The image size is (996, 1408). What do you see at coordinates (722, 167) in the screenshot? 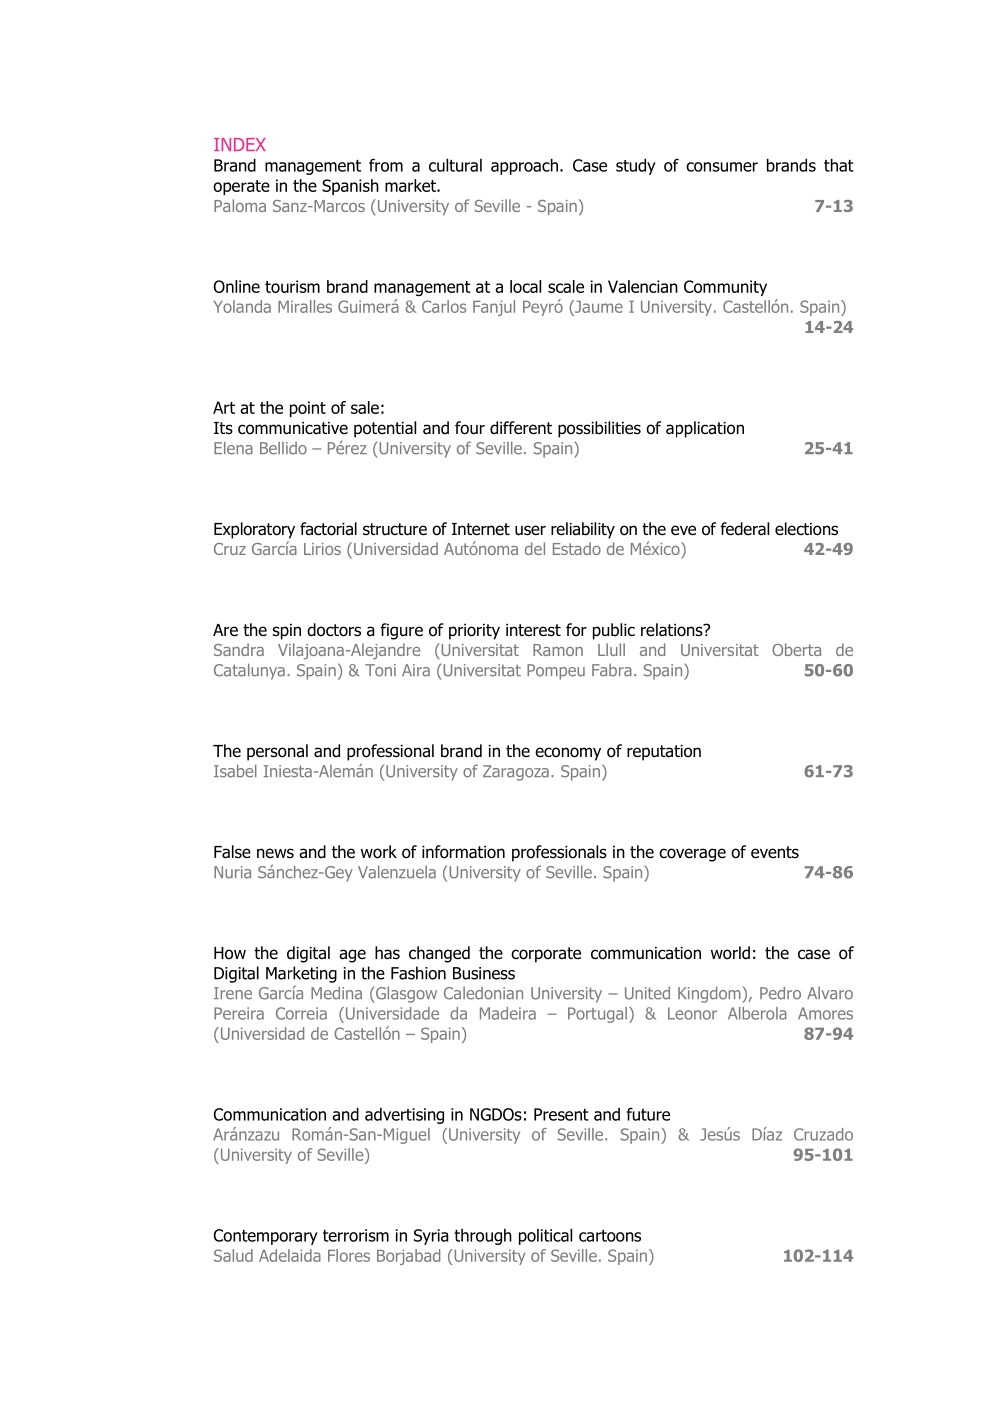
I see `consumer` at bounding box center [722, 167].
